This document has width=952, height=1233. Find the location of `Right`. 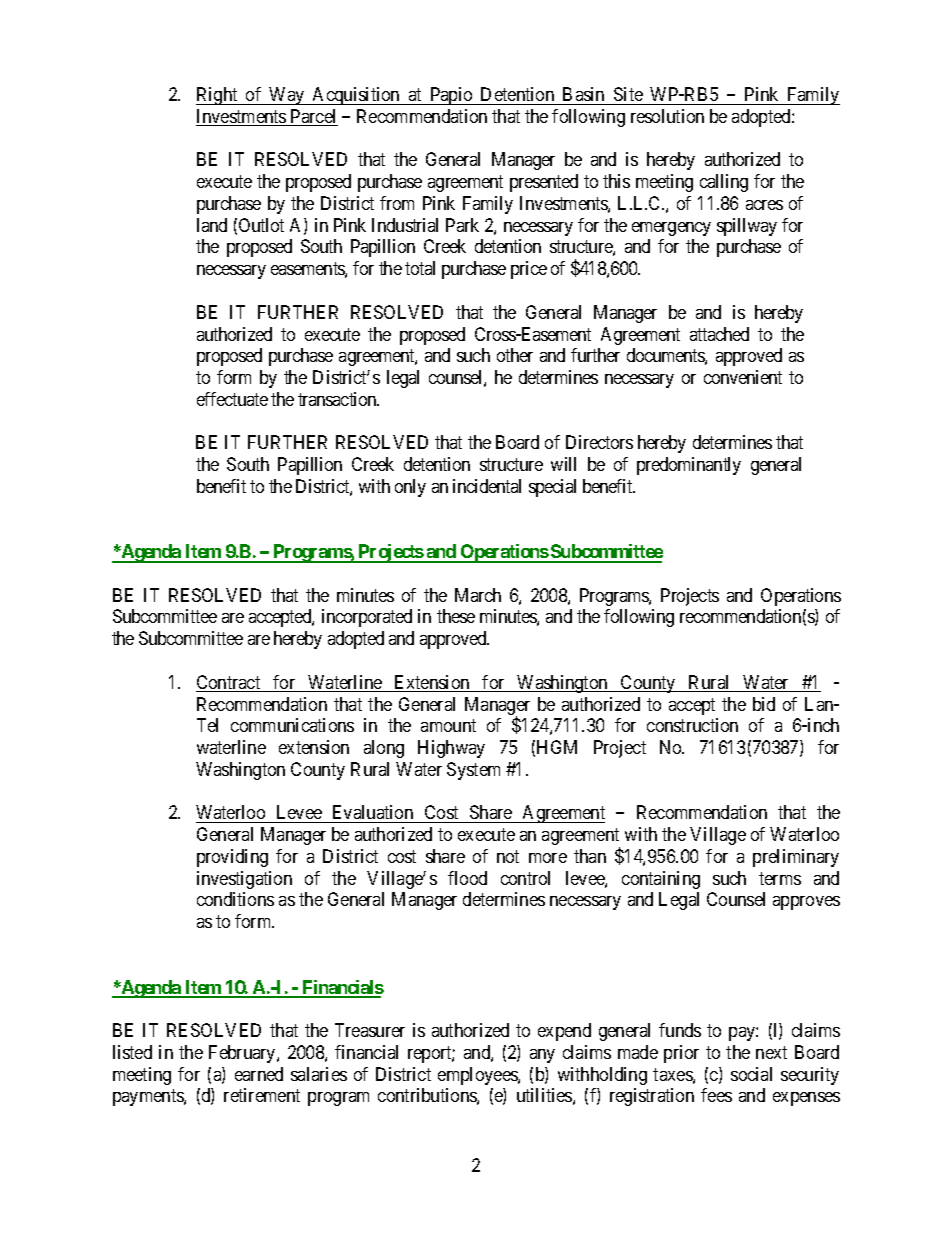

Right is located at coordinates (218, 96).
